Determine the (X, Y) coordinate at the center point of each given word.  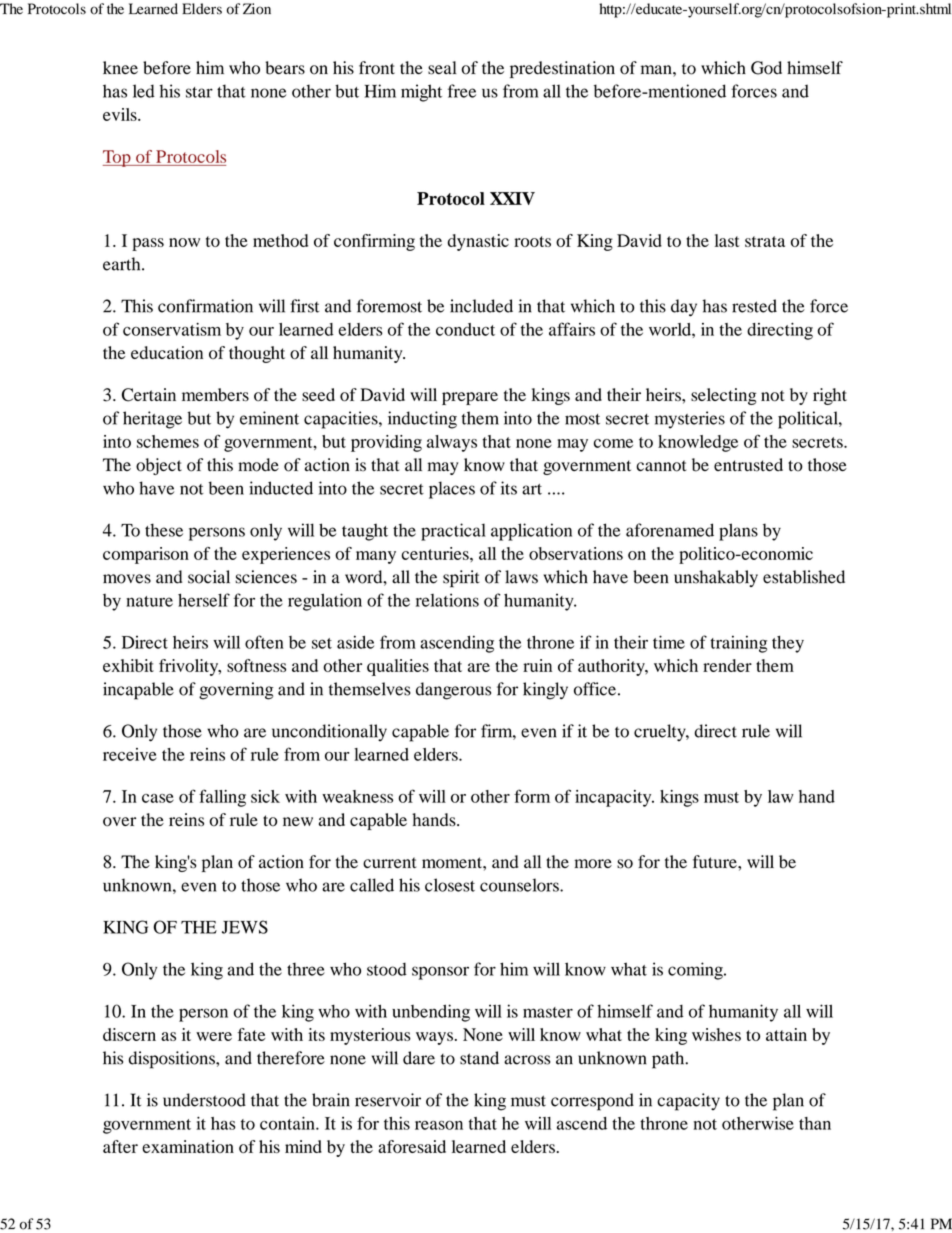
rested (754, 306)
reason (439, 1125)
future (716, 861)
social (209, 577)
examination (188, 1146)
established (804, 577)
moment (453, 863)
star (199, 92)
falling (222, 798)
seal (442, 68)
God (766, 68)
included (481, 306)
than (815, 1123)
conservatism (172, 329)
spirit (461, 579)
